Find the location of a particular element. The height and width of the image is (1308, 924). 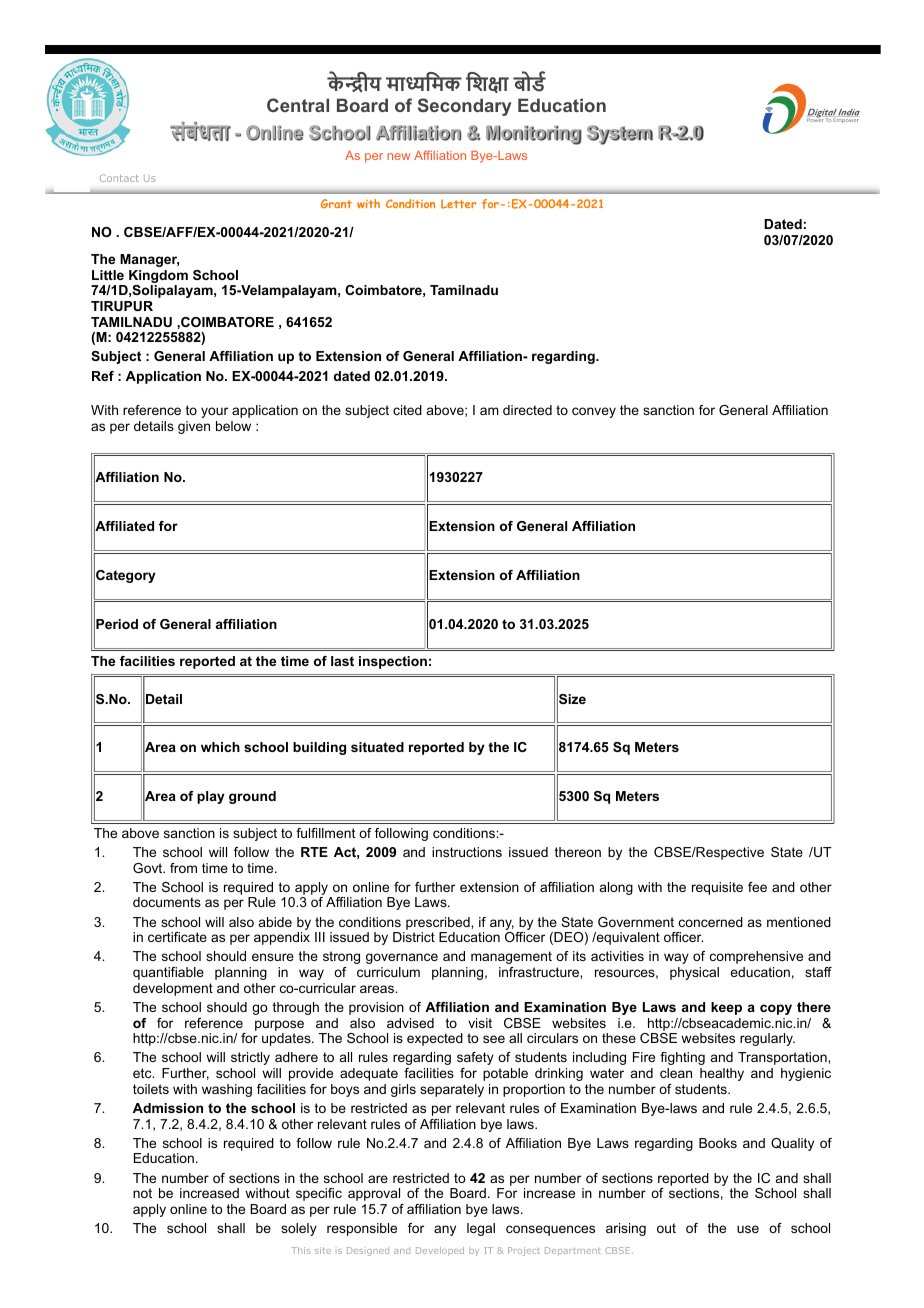

which is located at coordinates (220, 747).
